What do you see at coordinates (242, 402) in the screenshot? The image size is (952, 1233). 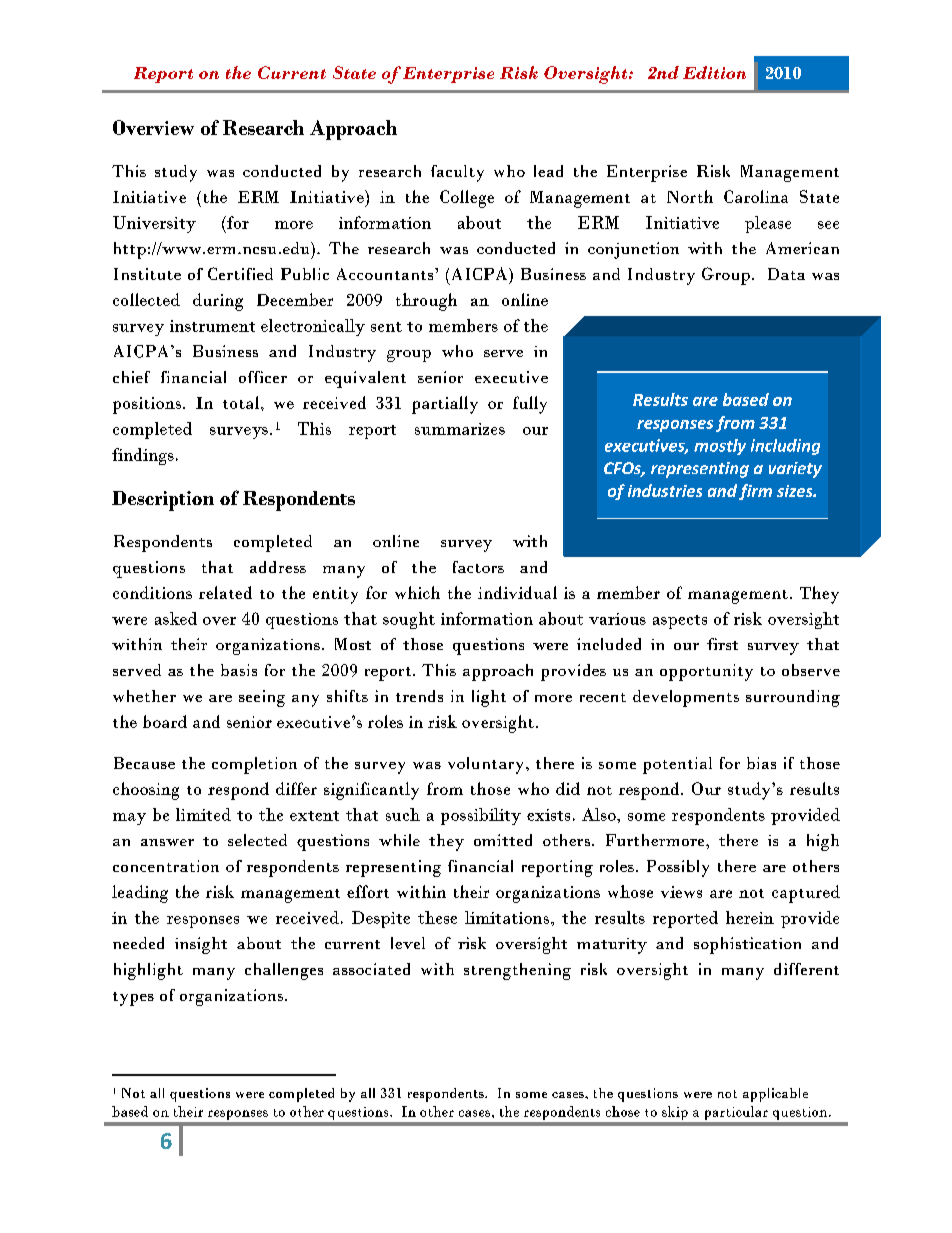 I see `total` at bounding box center [242, 402].
